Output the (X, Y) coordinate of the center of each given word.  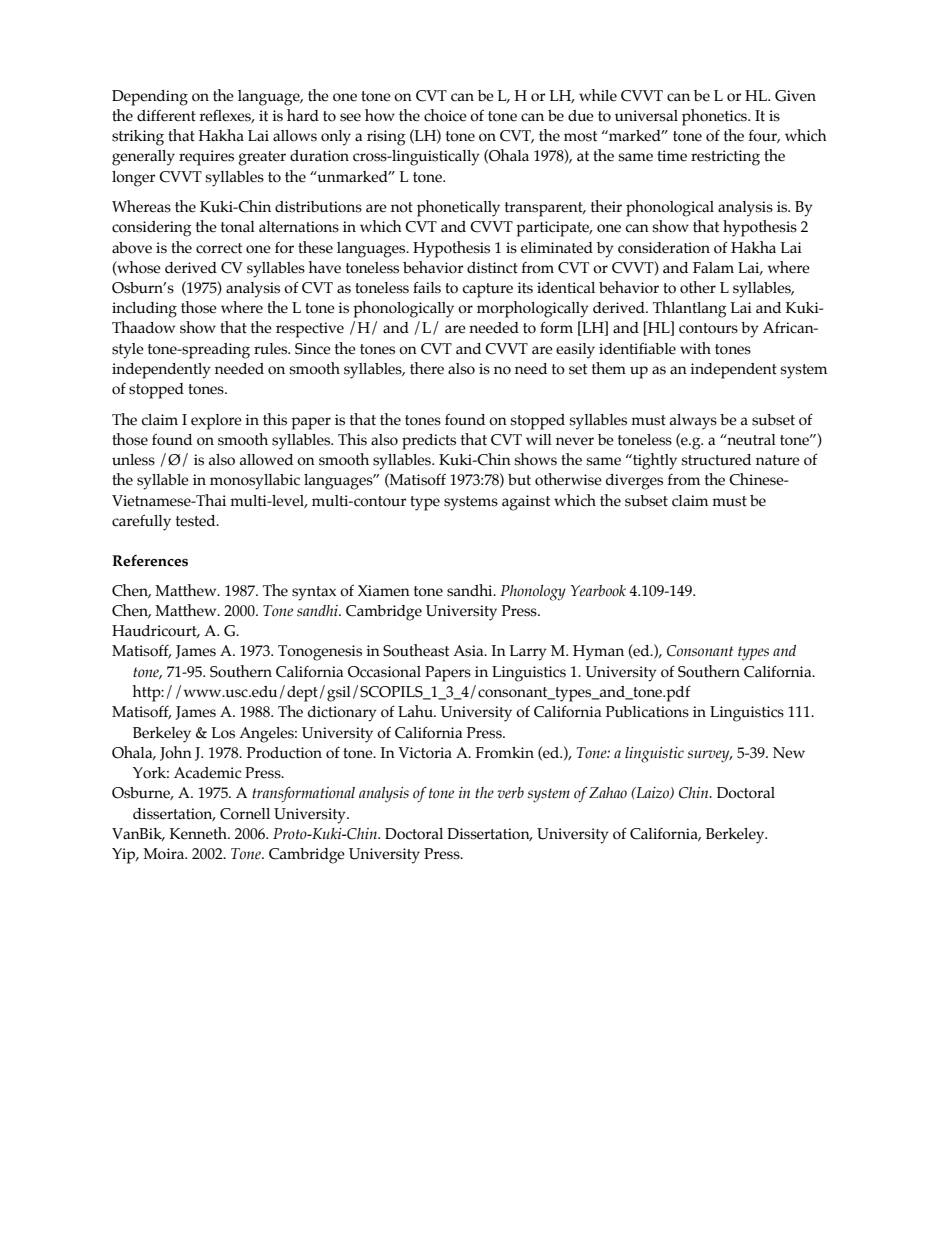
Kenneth (199, 833)
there (427, 368)
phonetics (715, 117)
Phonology (533, 593)
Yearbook (598, 591)
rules (272, 349)
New (789, 753)
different (166, 116)
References (150, 561)
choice (445, 115)
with (695, 348)
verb (510, 792)
